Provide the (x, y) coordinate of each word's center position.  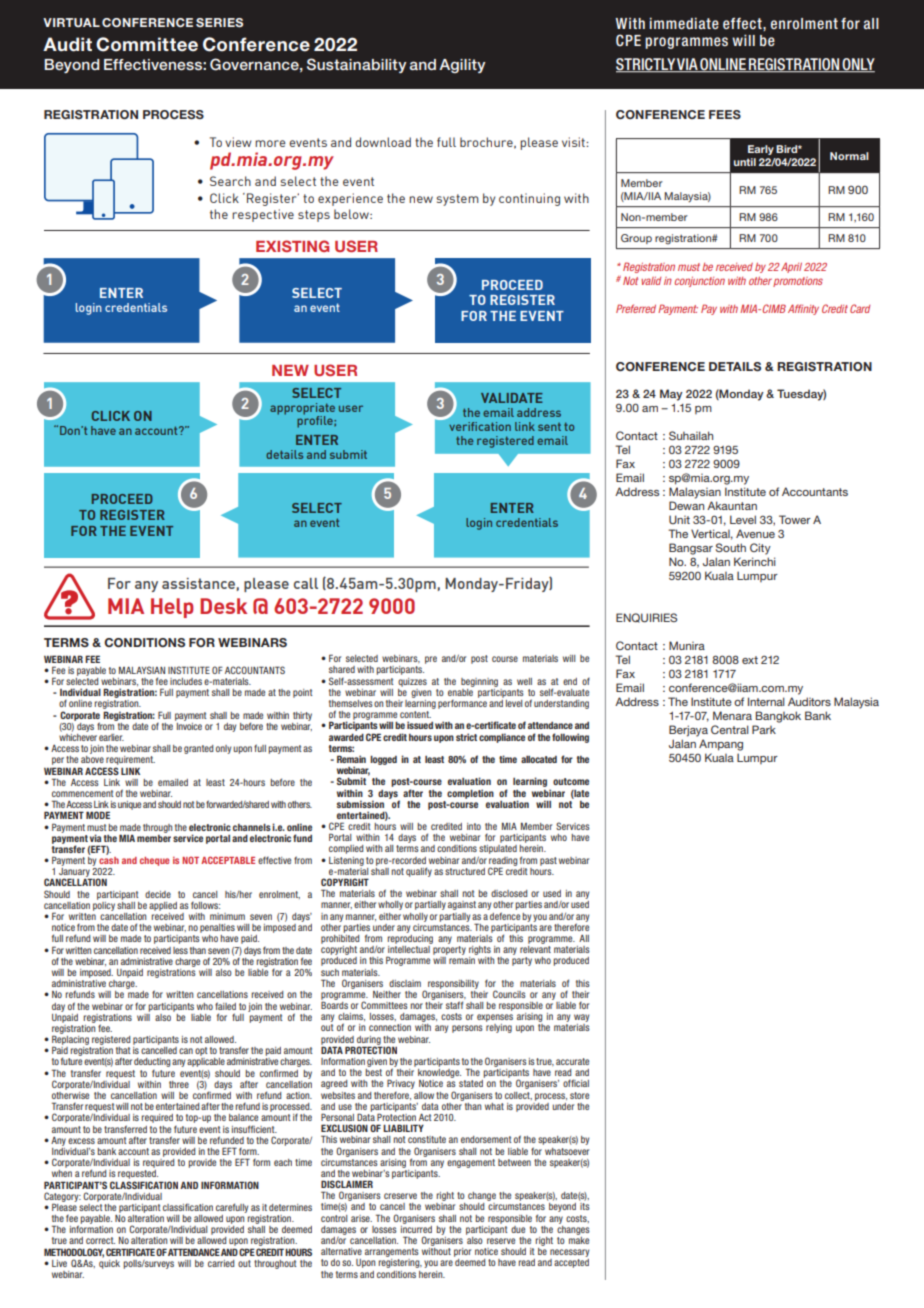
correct (100, 1240)
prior (462, 1252)
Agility (462, 66)
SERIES (219, 22)
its (585, 1206)
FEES (725, 114)
